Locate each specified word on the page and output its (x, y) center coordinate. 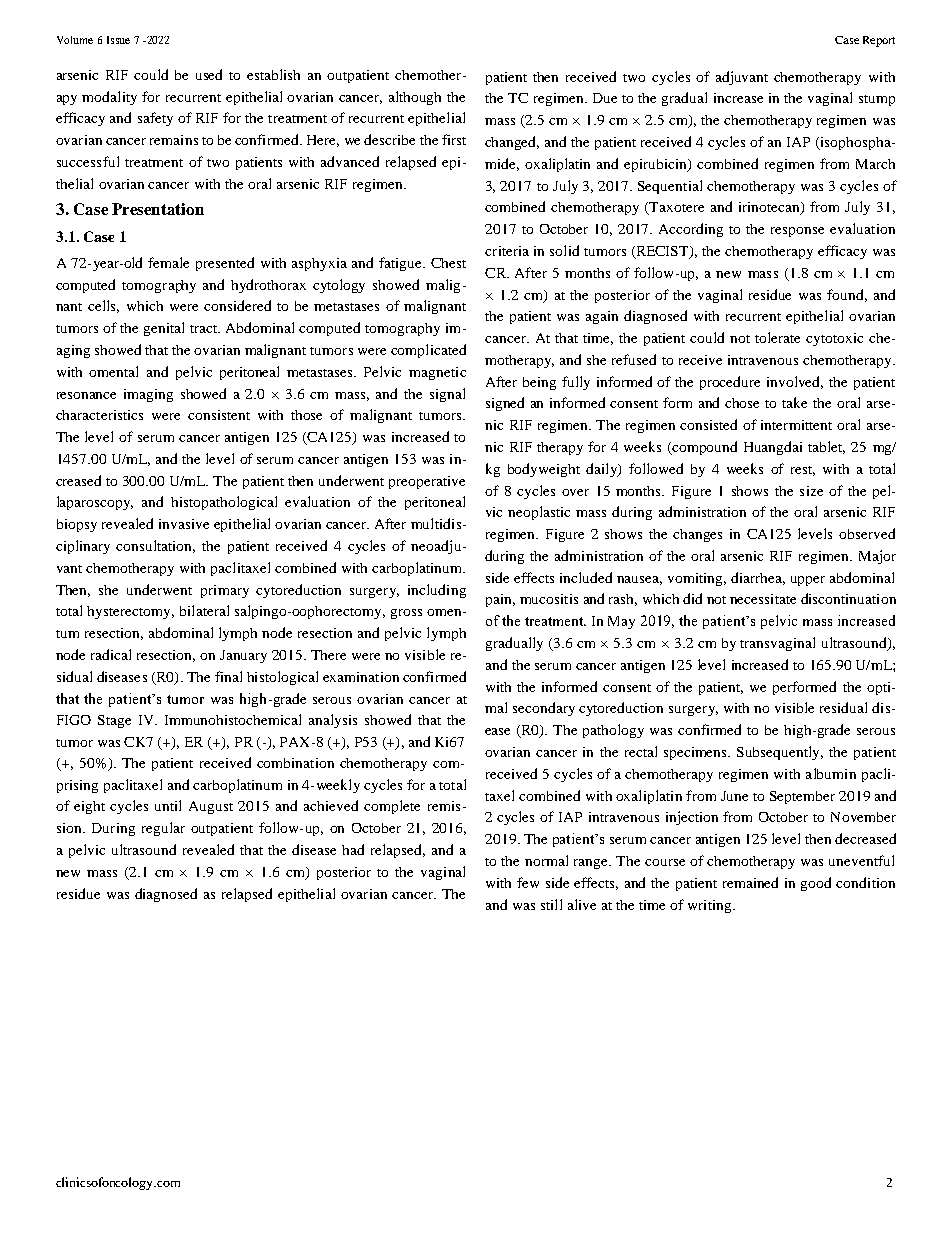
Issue (118, 40)
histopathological (224, 503)
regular (163, 829)
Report (879, 41)
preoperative (427, 482)
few (528, 882)
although (415, 98)
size (811, 491)
